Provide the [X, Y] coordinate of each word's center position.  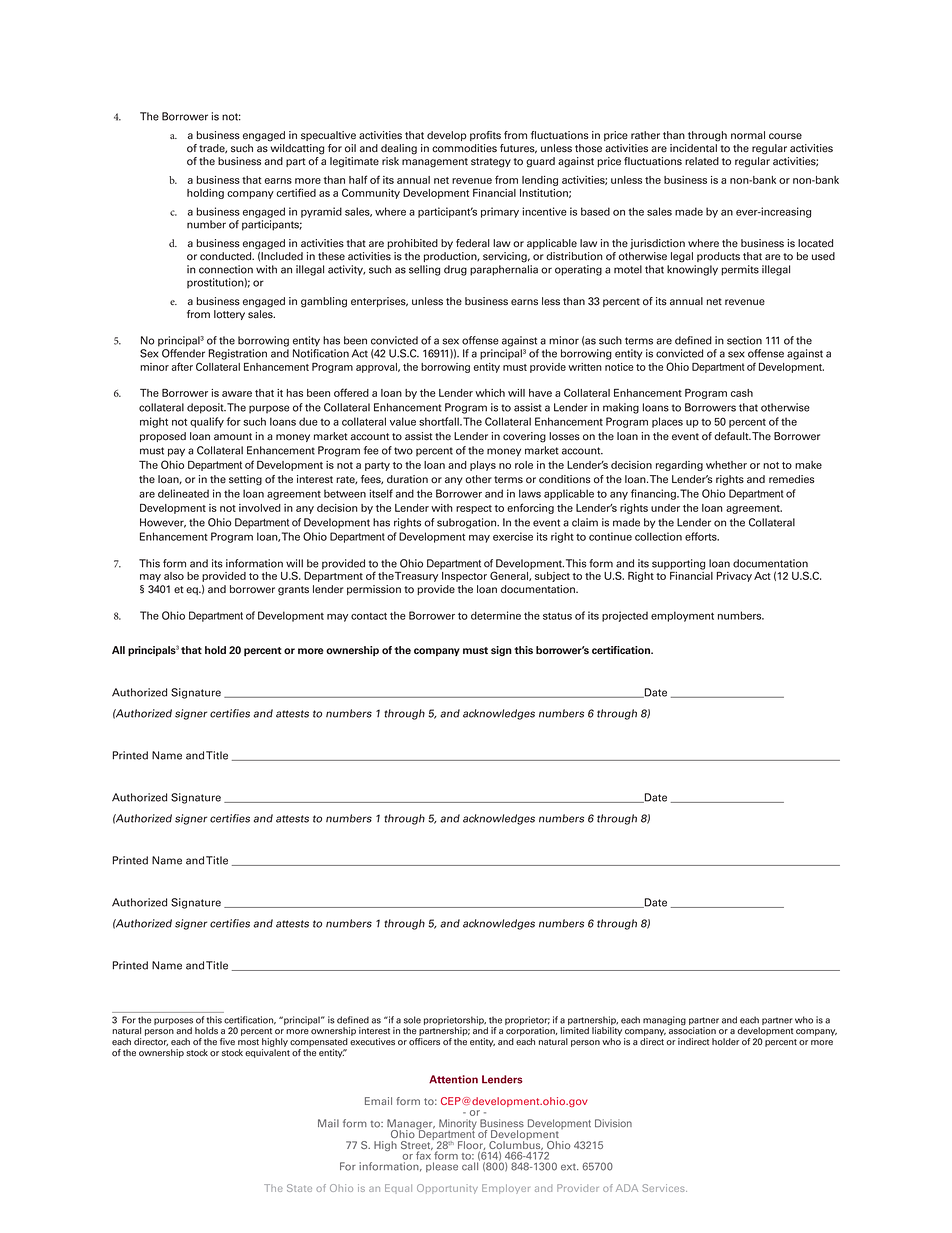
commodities [464, 148]
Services [664, 1188]
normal [748, 135]
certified [296, 192]
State [299, 1188]
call [471, 1165]
